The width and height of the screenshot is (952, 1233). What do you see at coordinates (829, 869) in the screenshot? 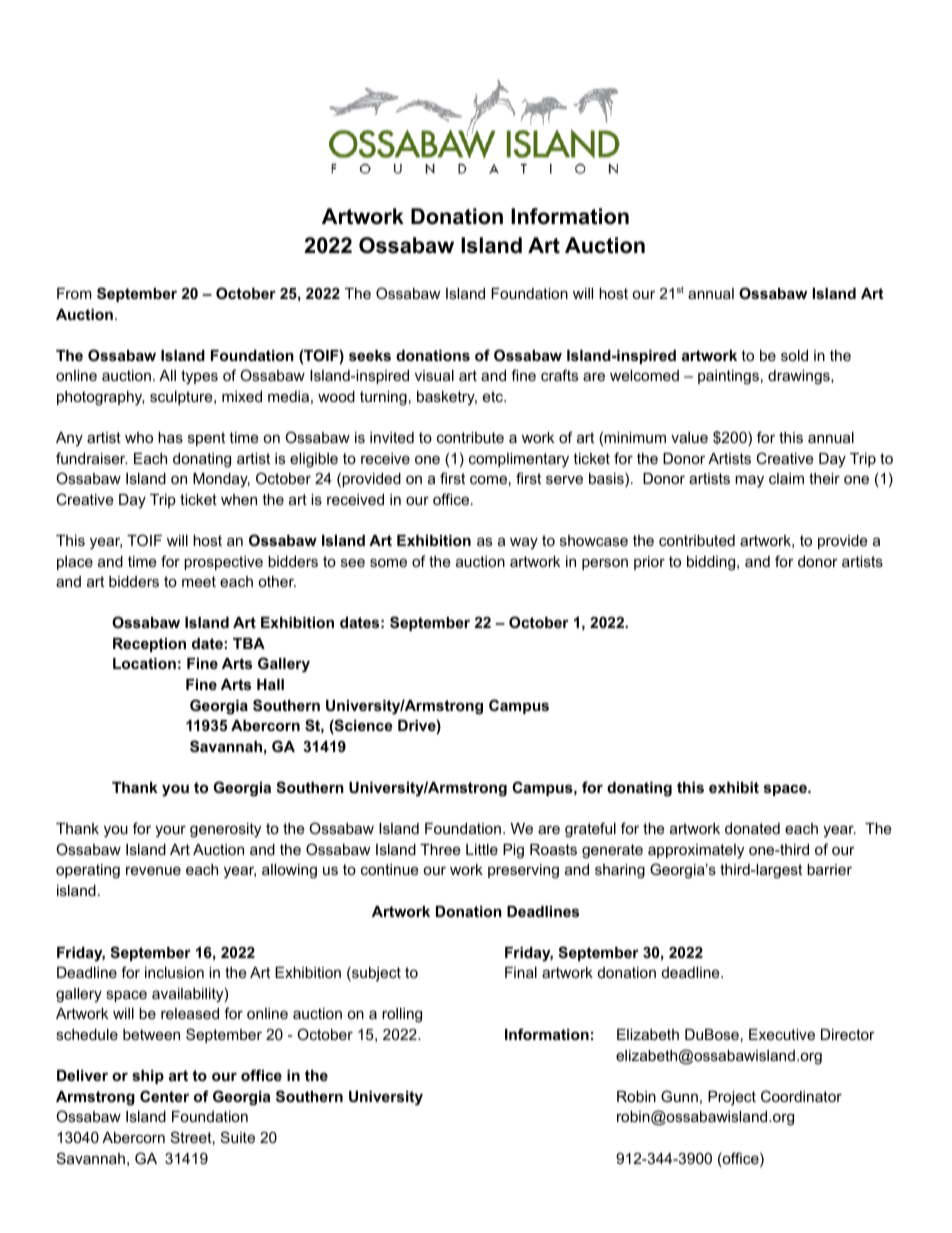
I see `barrier` at bounding box center [829, 869].
